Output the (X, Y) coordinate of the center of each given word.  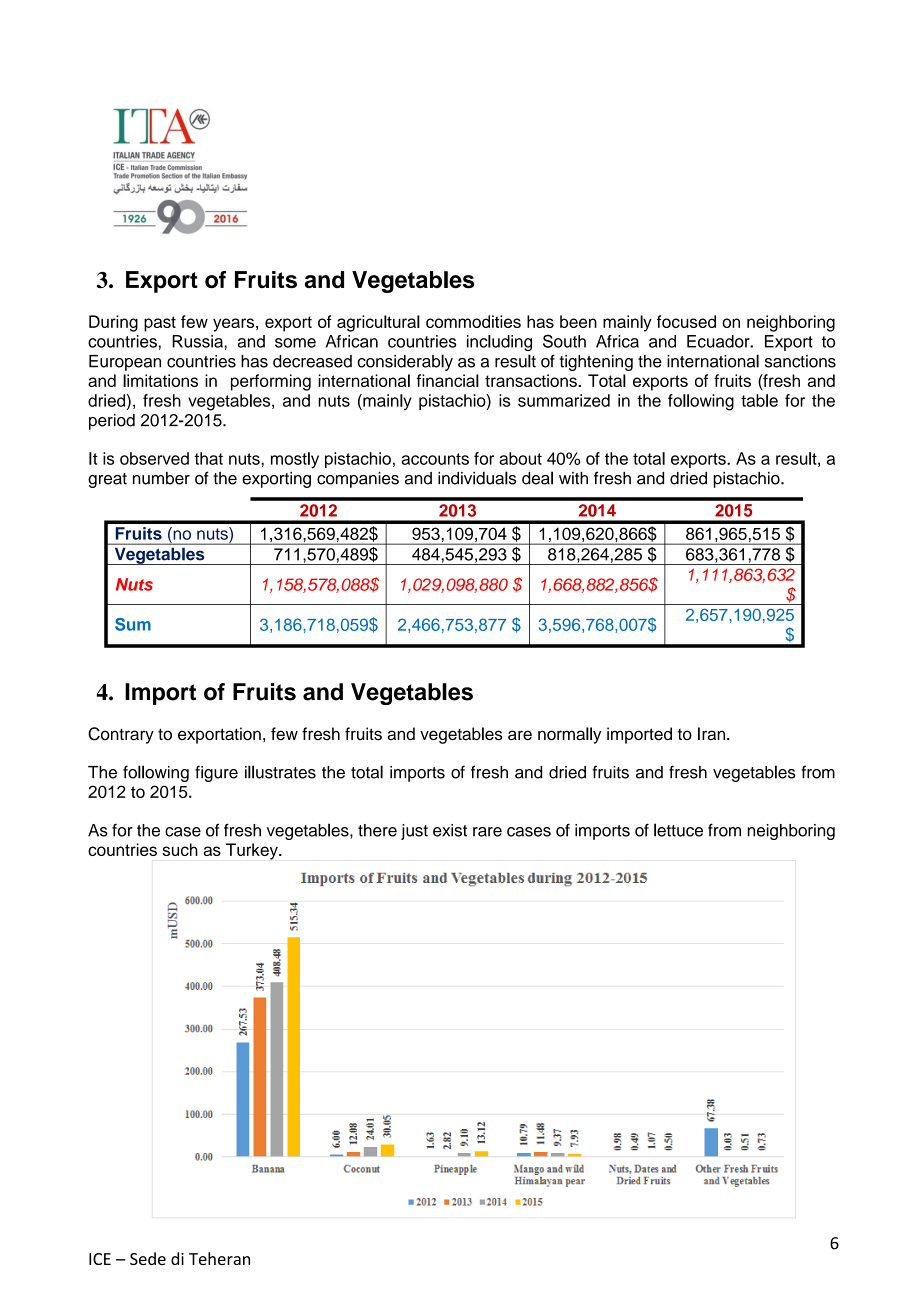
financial (447, 380)
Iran (713, 733)
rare (487, 832)
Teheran (219, 1258)
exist (450, 830)
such (180, 849)
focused (686, 321)
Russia (198, 341)
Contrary (121, 735)
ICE (100, 1259)
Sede (148, 1258)
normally (569, 735)
